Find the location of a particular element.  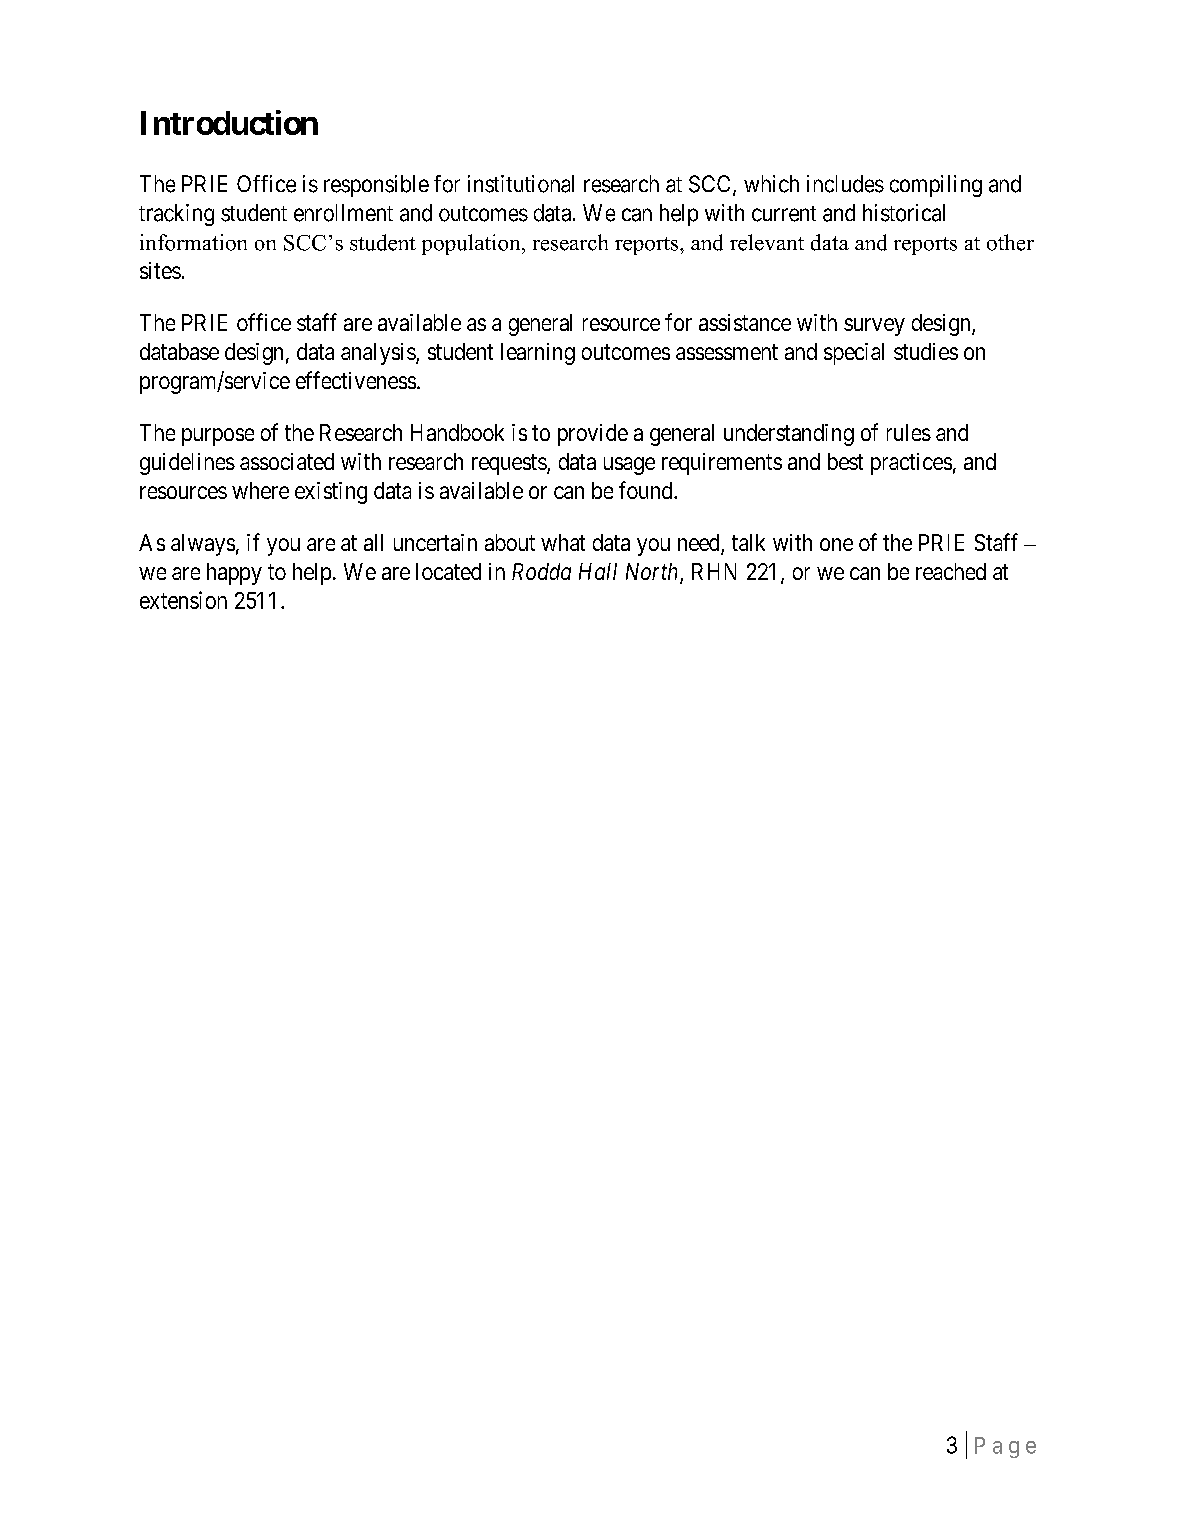

information is located at coordinates (193, 242).
